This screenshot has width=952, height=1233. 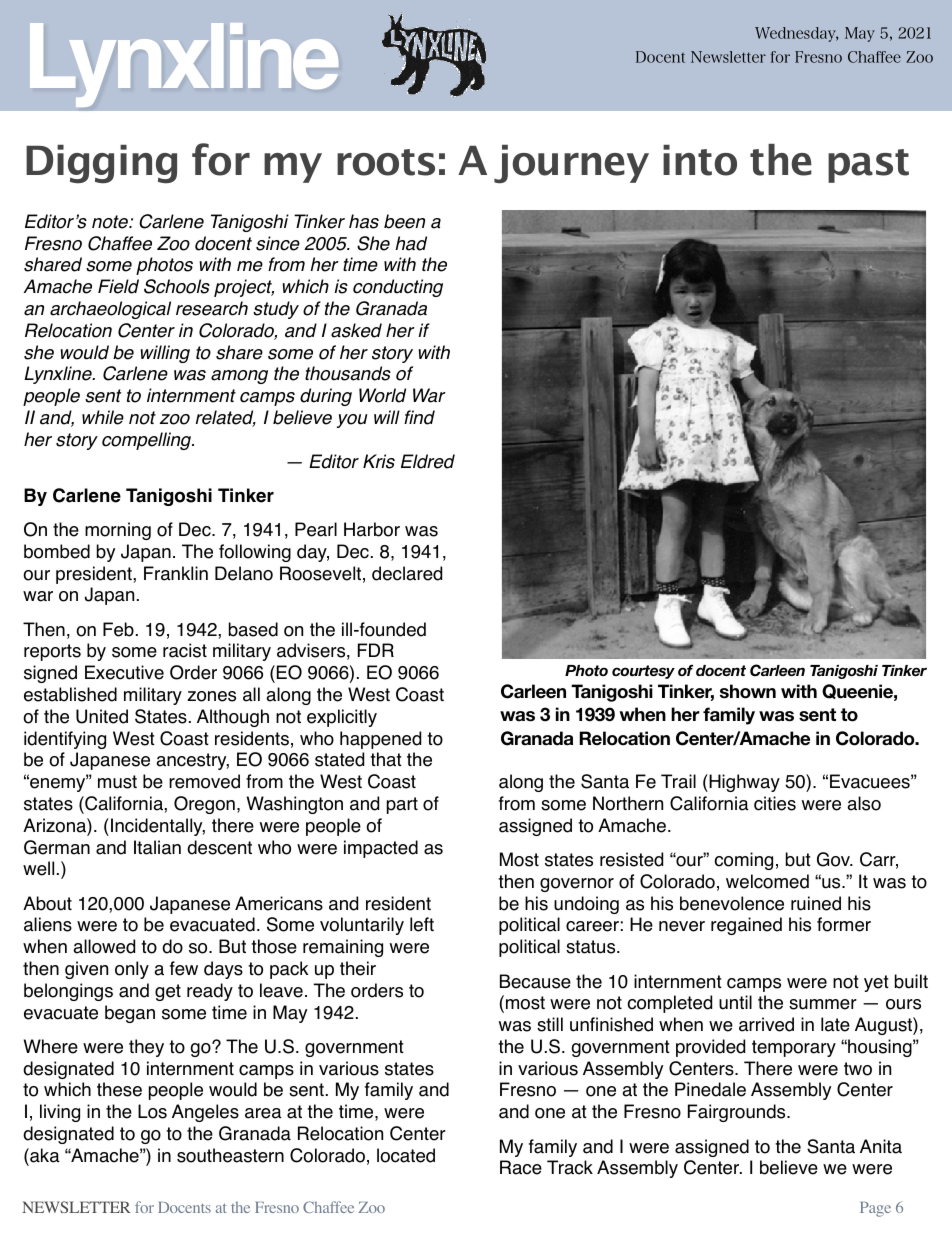 I want to click on Page, so click(x=875, y=1209).
